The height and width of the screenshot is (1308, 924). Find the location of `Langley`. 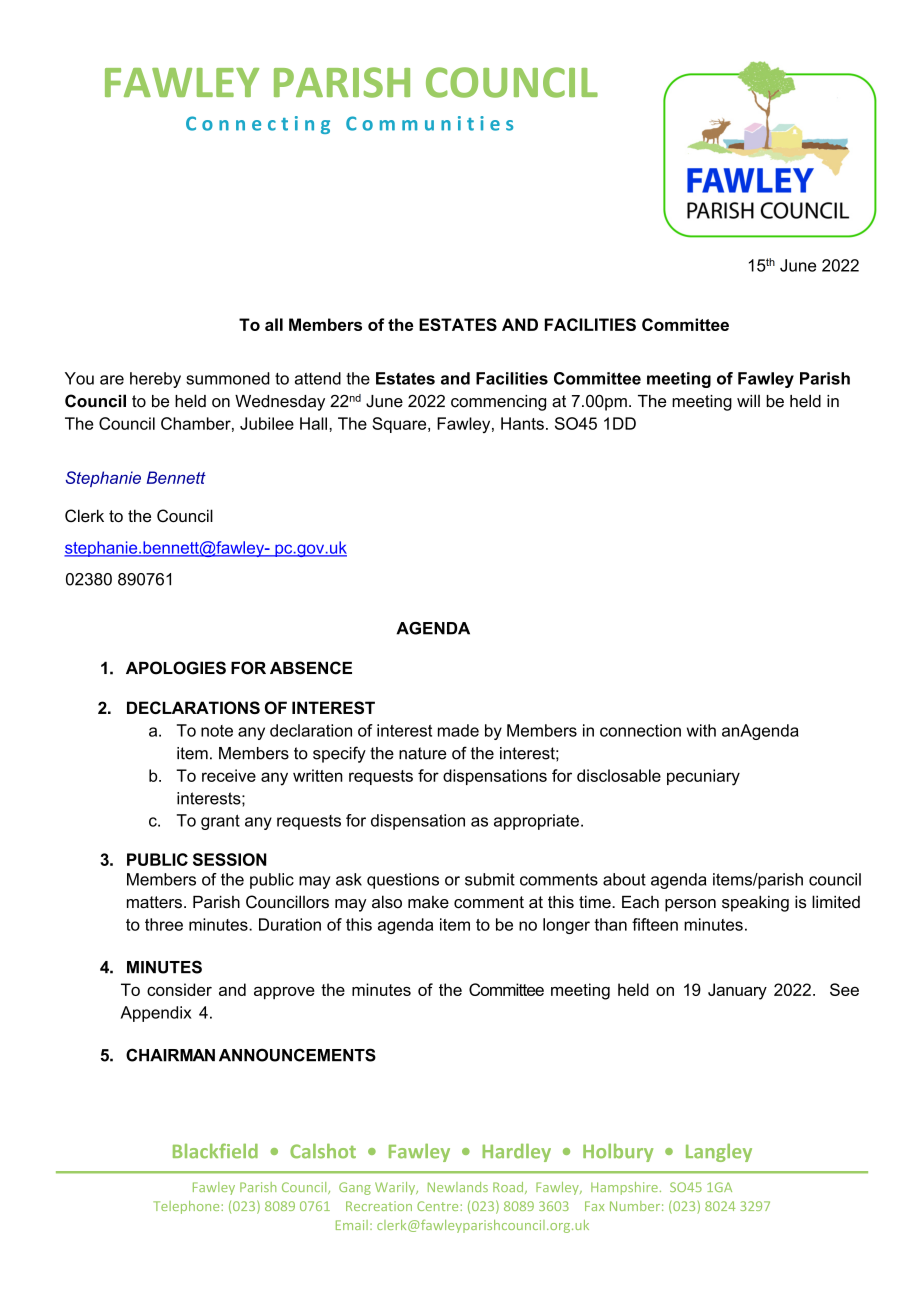

Langley is located at coordinates (719, 1153).
